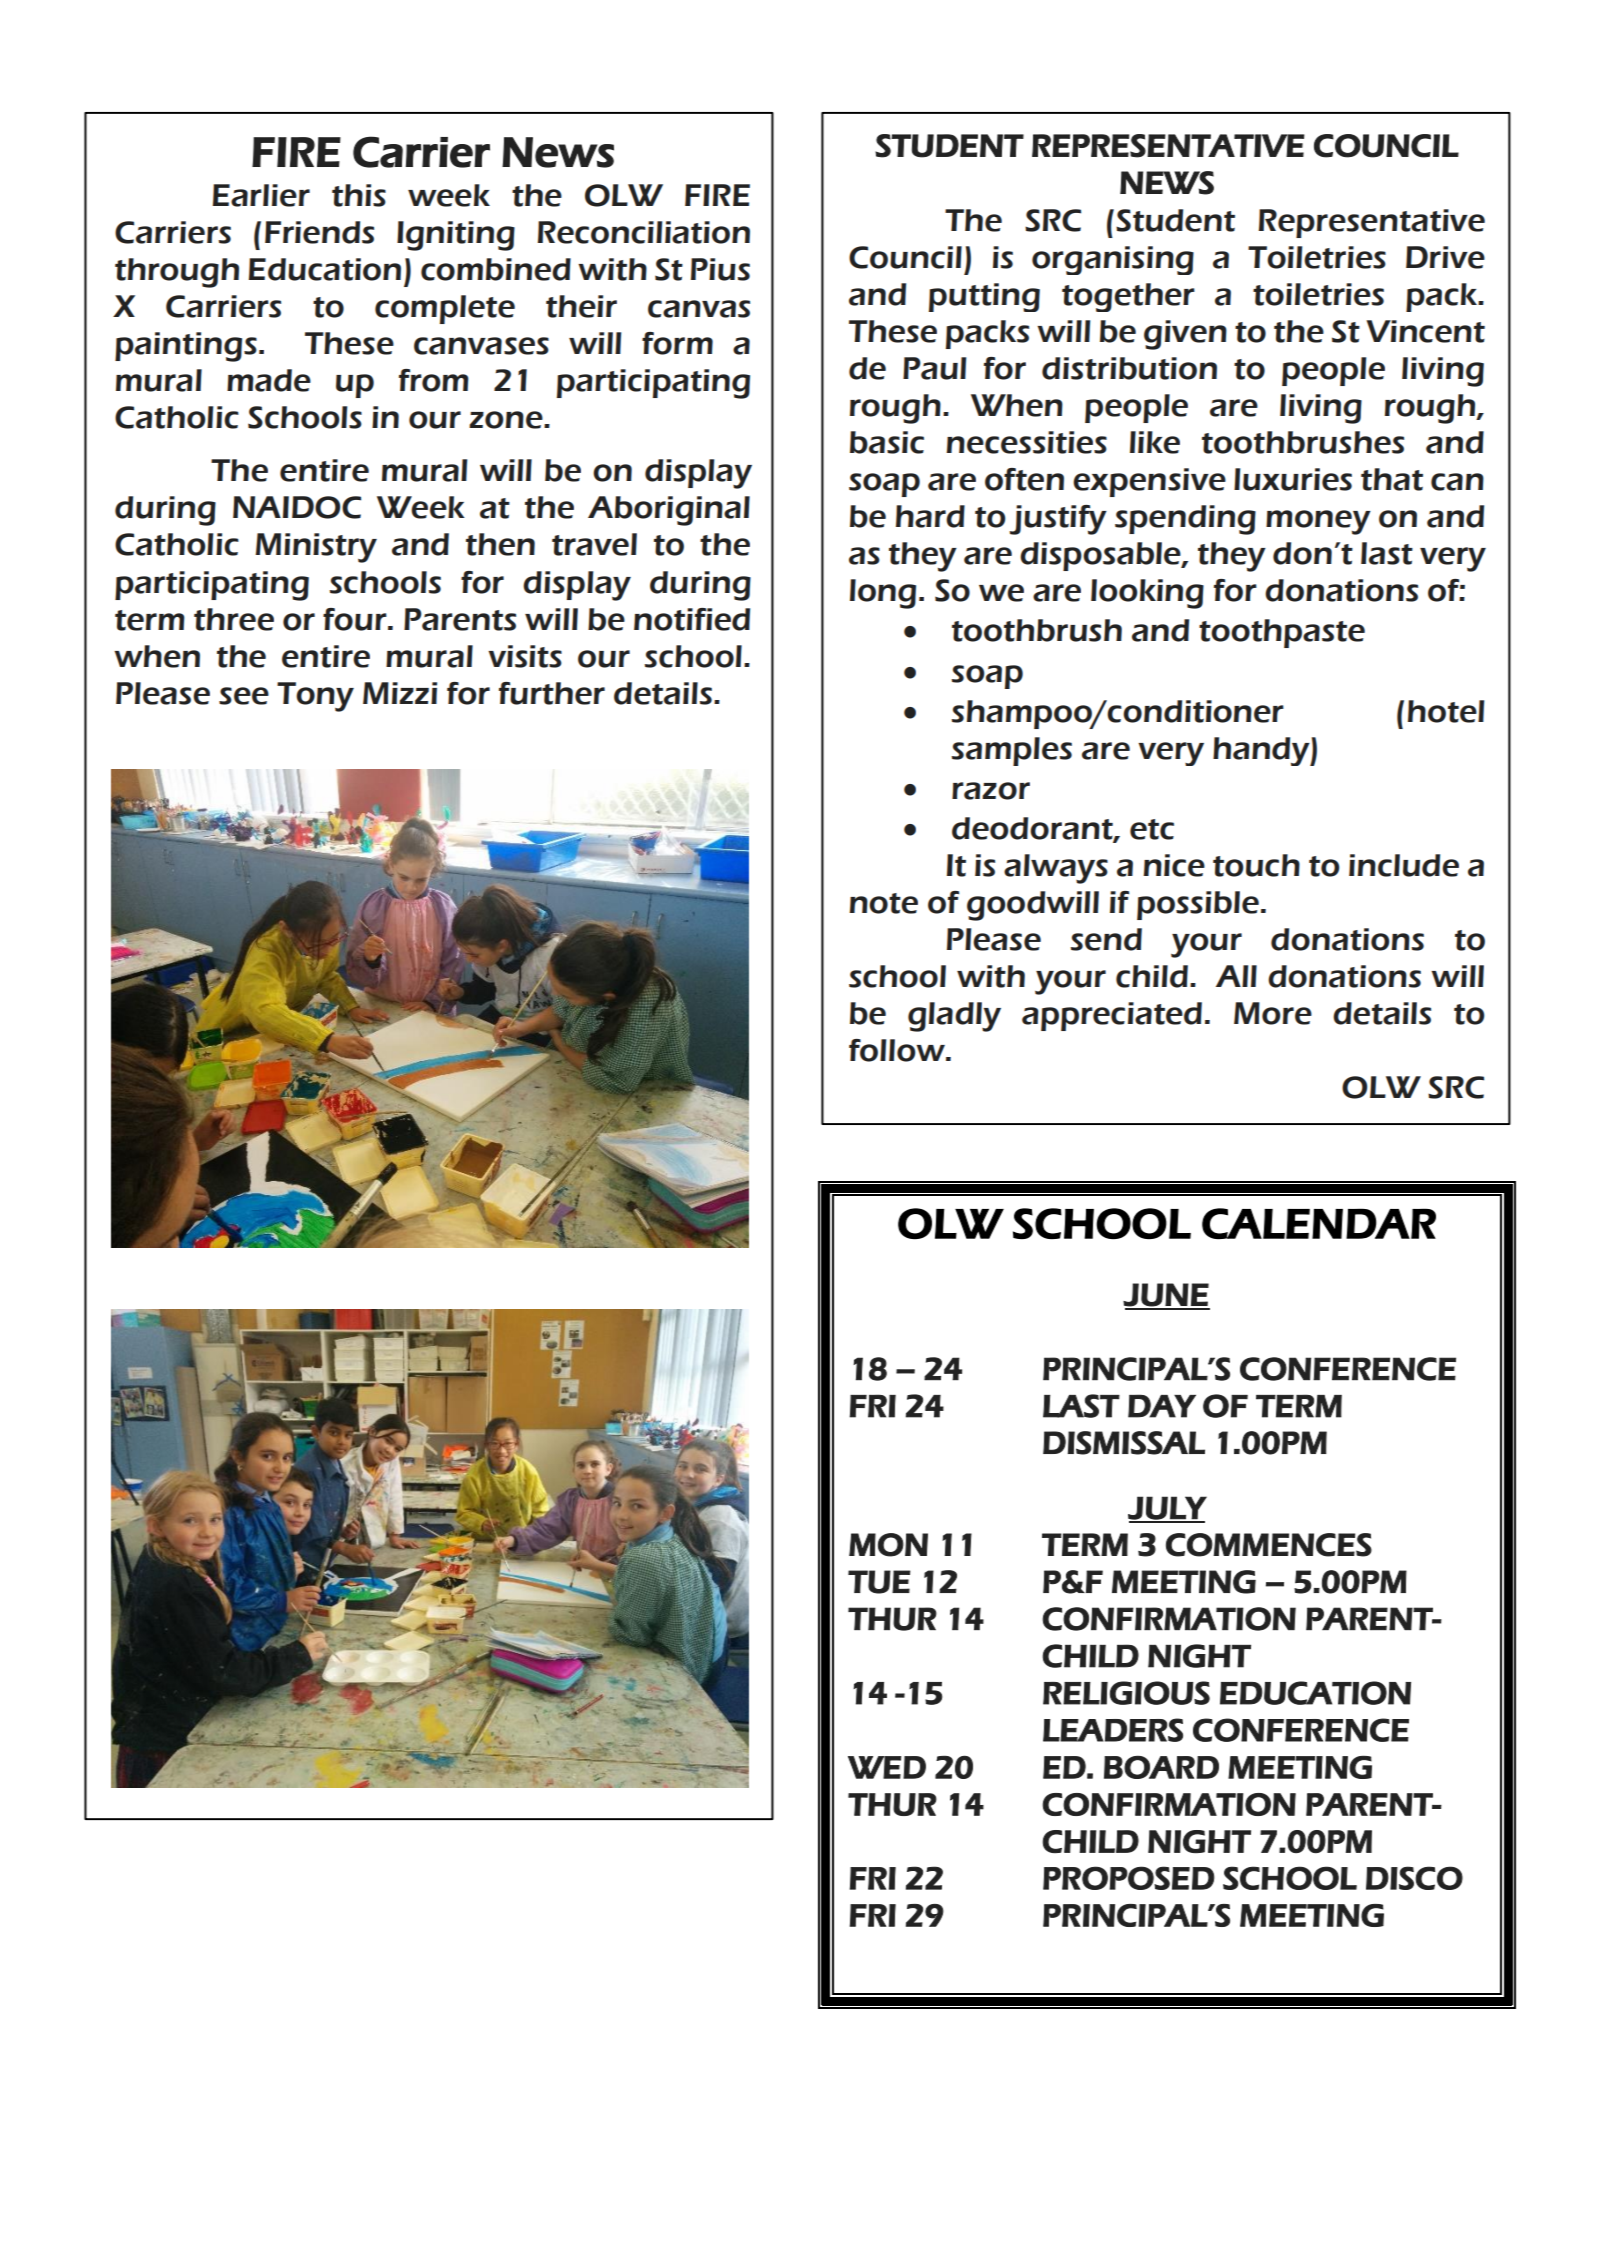 The width and height of the document is (1600, 2263). Describe the element at coordinates (1162, 1406) in the document. I see `DAY` at that location.
